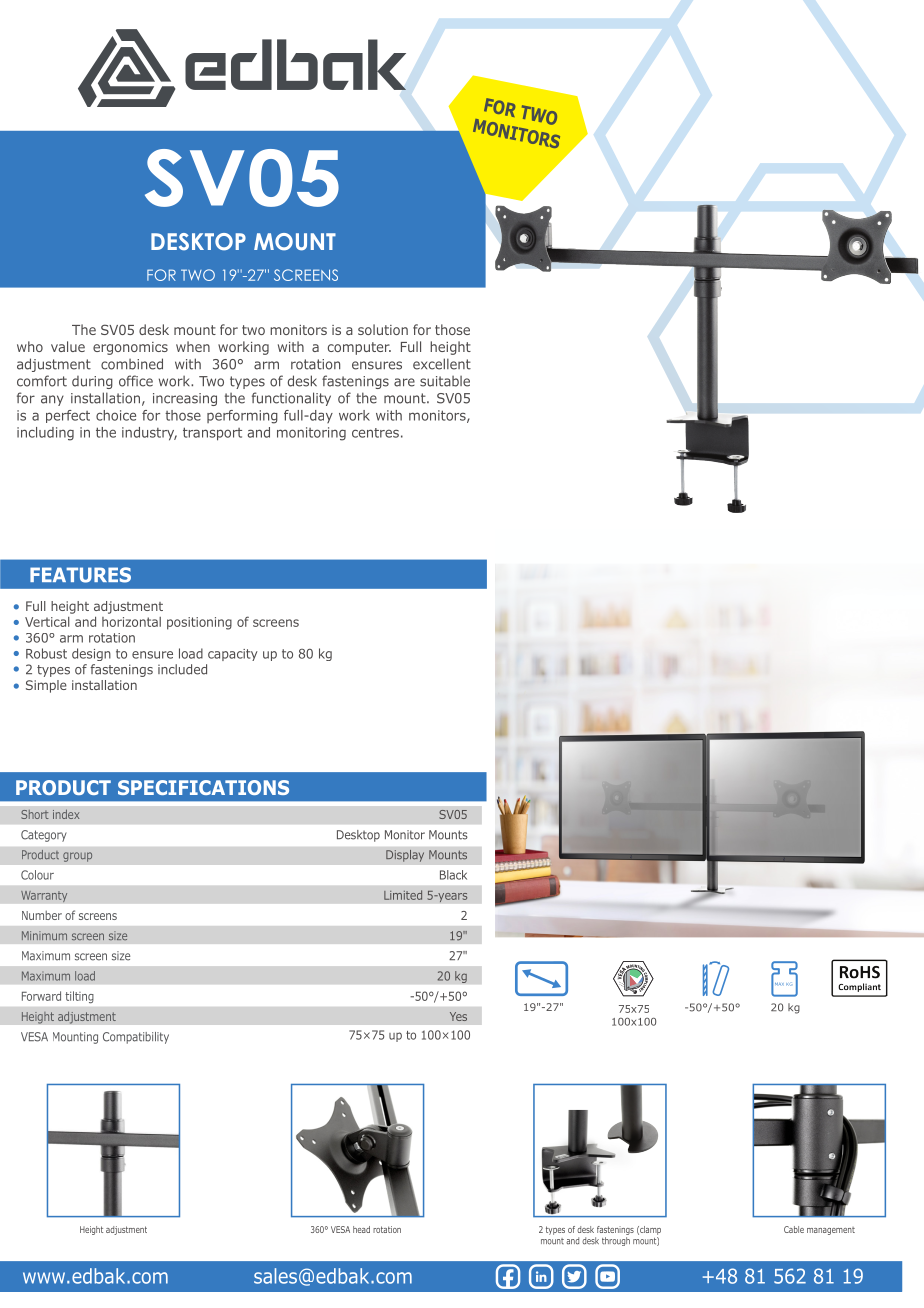  What do you see at coordinates (445, 381) in the screenshot?
I see `suitable` at bounding box center [445, 381].
